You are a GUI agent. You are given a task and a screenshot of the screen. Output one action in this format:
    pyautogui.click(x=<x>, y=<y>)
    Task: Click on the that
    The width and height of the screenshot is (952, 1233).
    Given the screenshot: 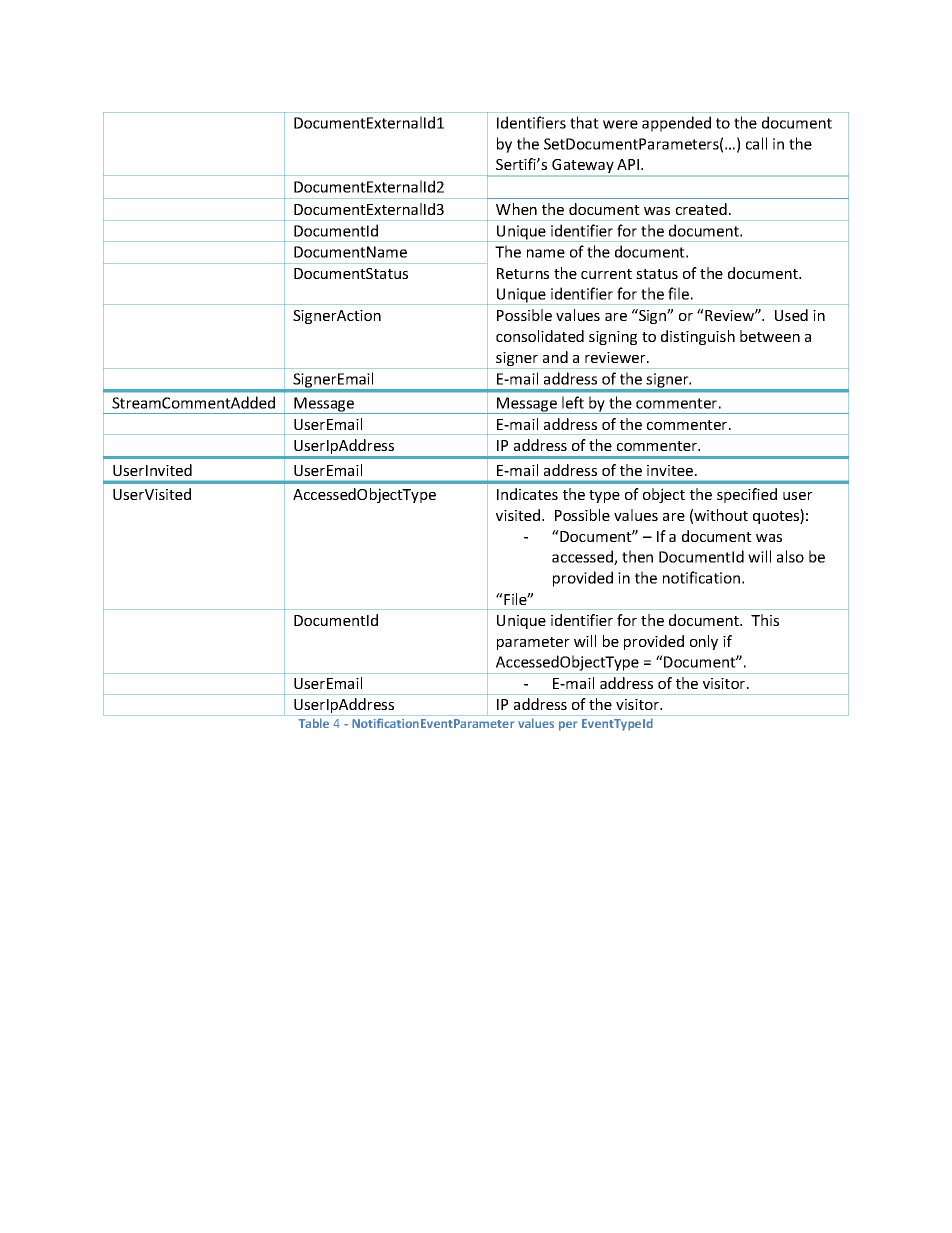 What is the action you would take?
    pyautogui.click(x=584, y=122)
